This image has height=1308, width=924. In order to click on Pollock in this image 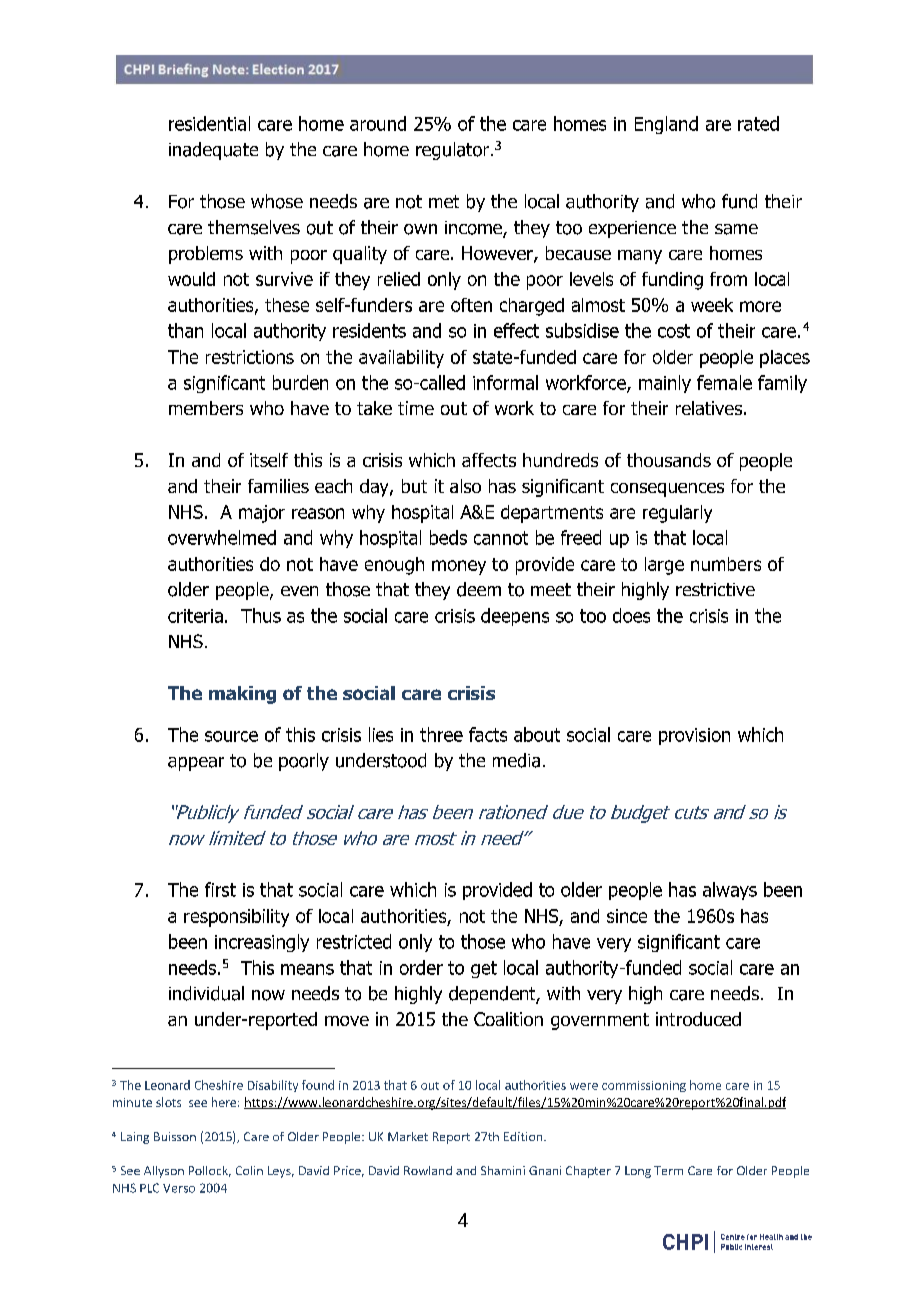, I will do `click(210, 1171)`.
